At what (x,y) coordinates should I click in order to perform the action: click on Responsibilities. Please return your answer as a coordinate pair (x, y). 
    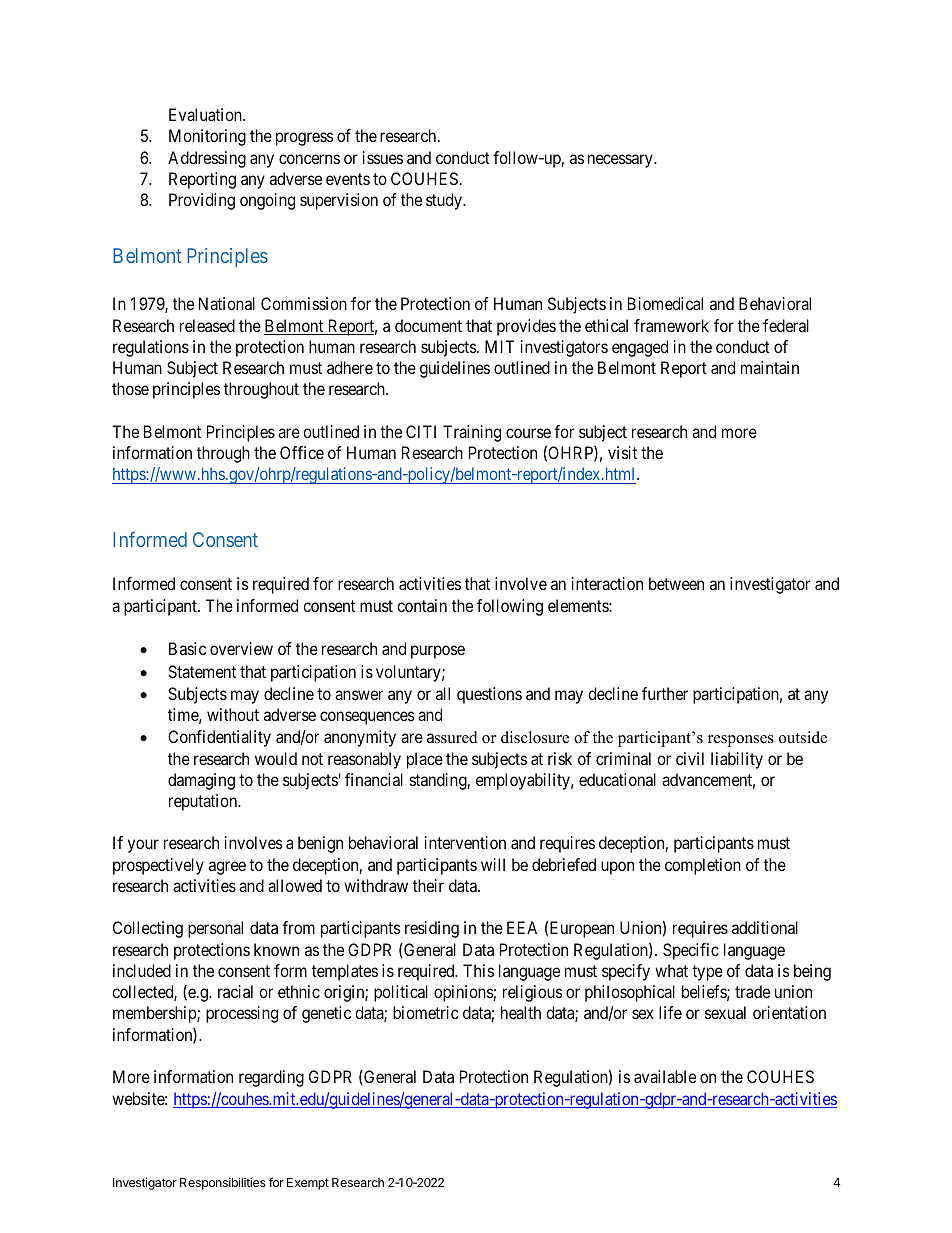
    Looking at the image, I should click on (223, 1183).
